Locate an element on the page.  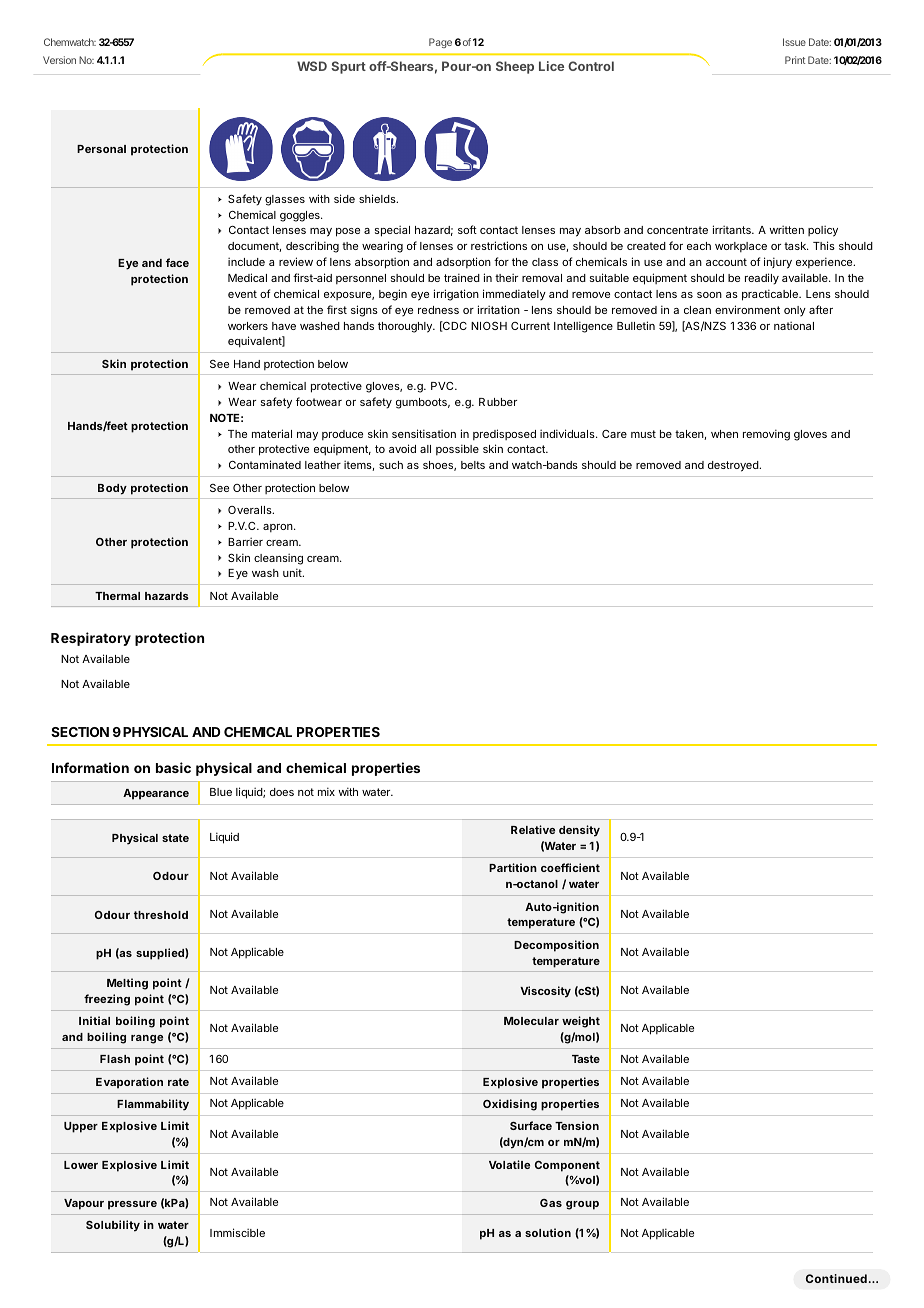
solution is located at coordinates (548, 1232).
